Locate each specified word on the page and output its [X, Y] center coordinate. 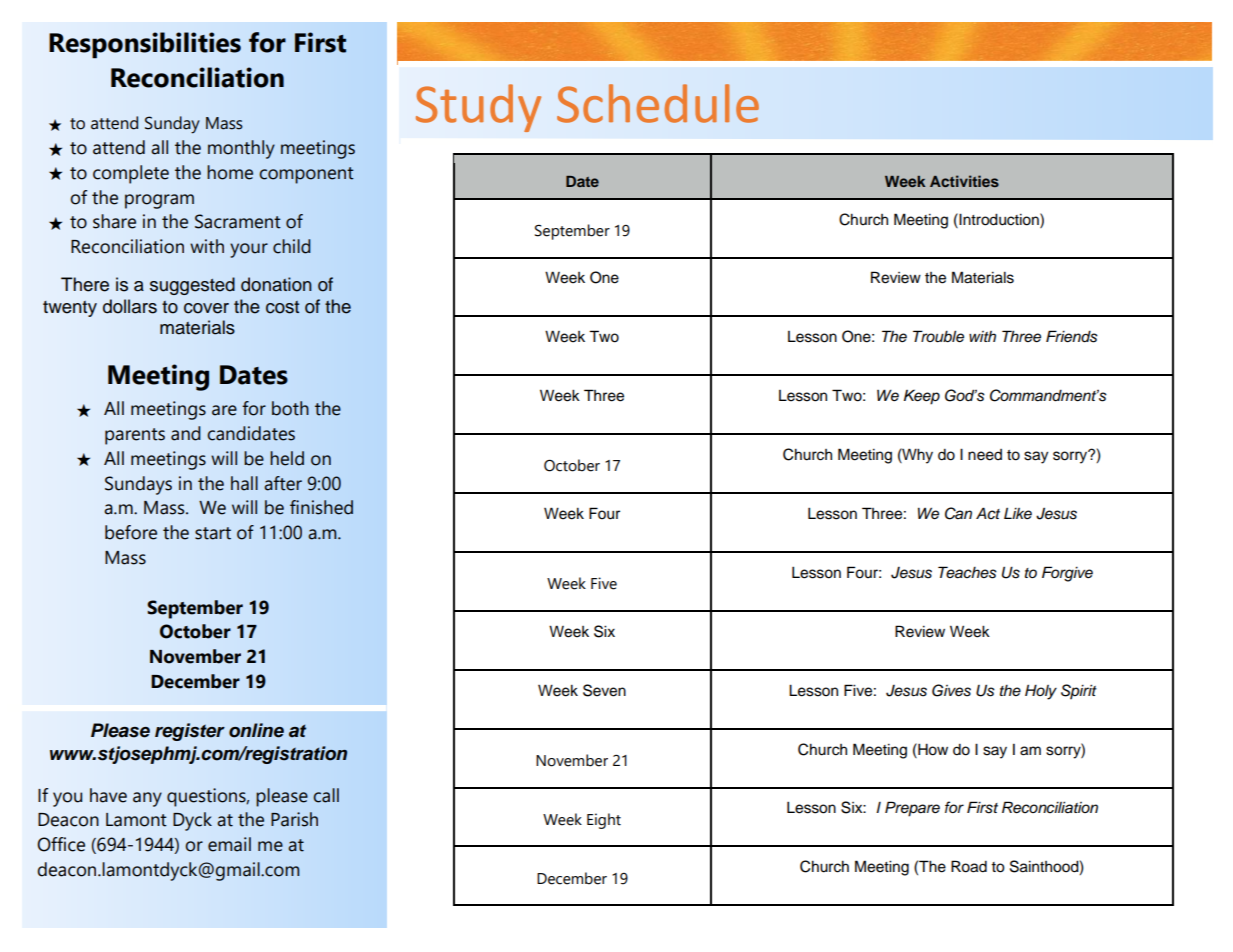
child [292, 246]
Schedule [658, 103]
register [190, 732]
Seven [604, 690]
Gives [951, 690]
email [229, 844]
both [290, 408]
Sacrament [238, 221]
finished [321, 507]
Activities [964, 181]
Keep [922, 397]
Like [1018, 513]
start [213, 533]
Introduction [999, 219]
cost [282, 307]
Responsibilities [145, 45]
